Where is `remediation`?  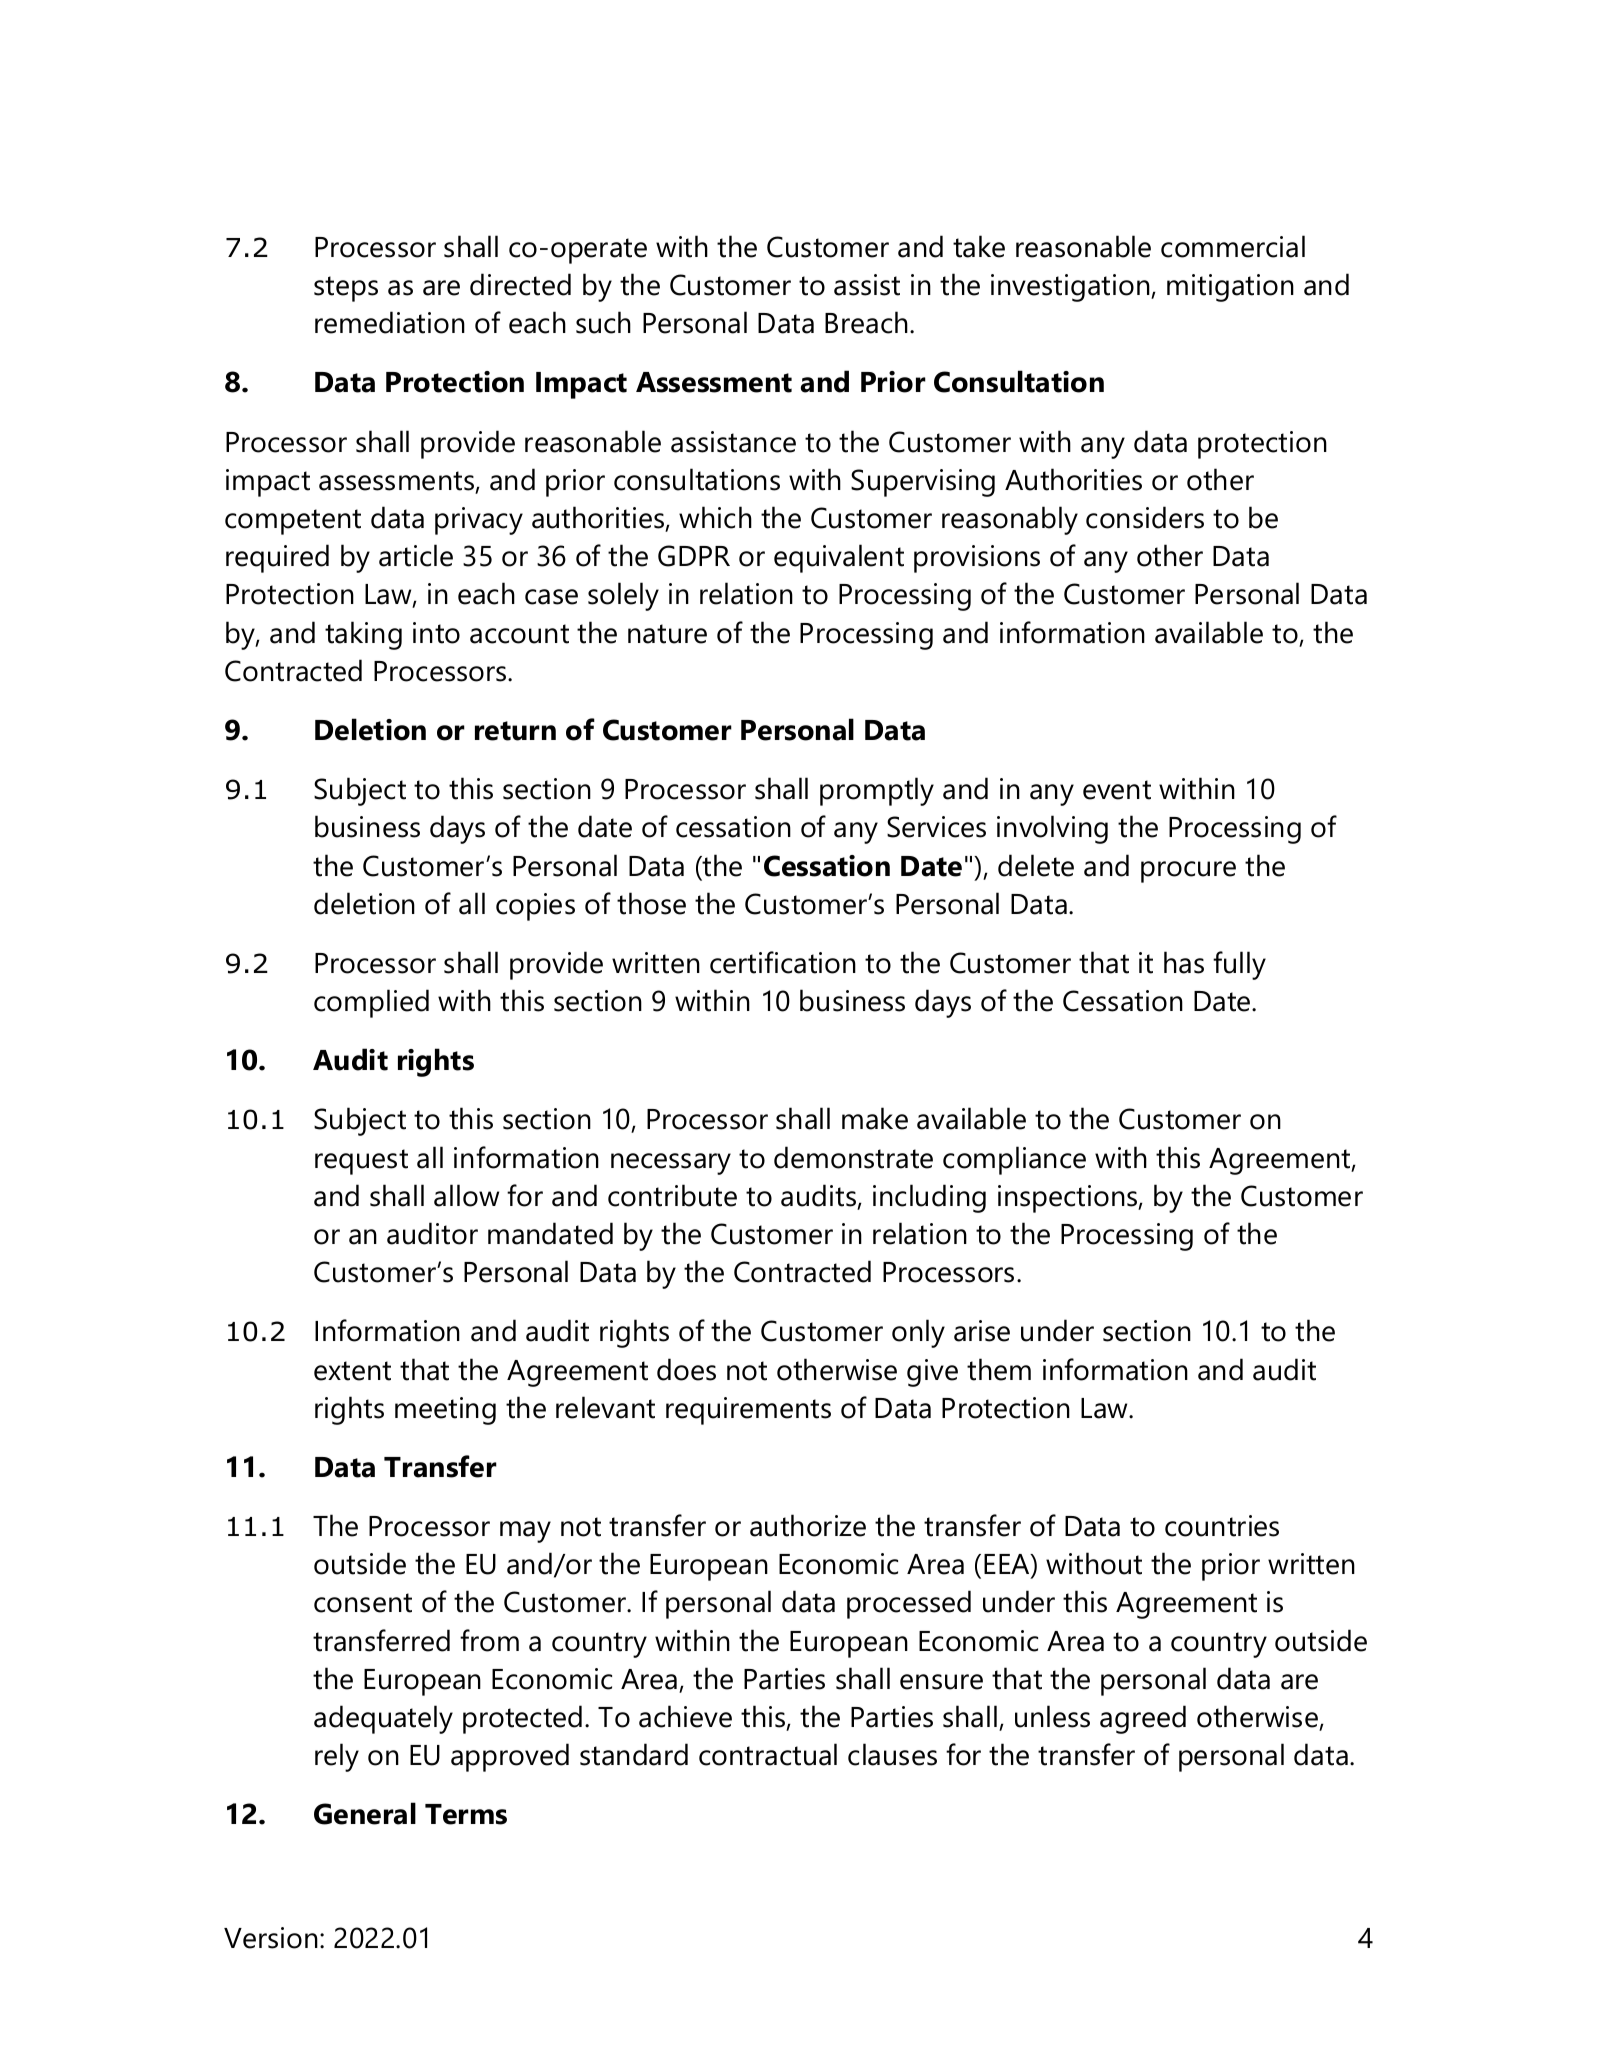
remediation is located at coordinates (390, 322).
